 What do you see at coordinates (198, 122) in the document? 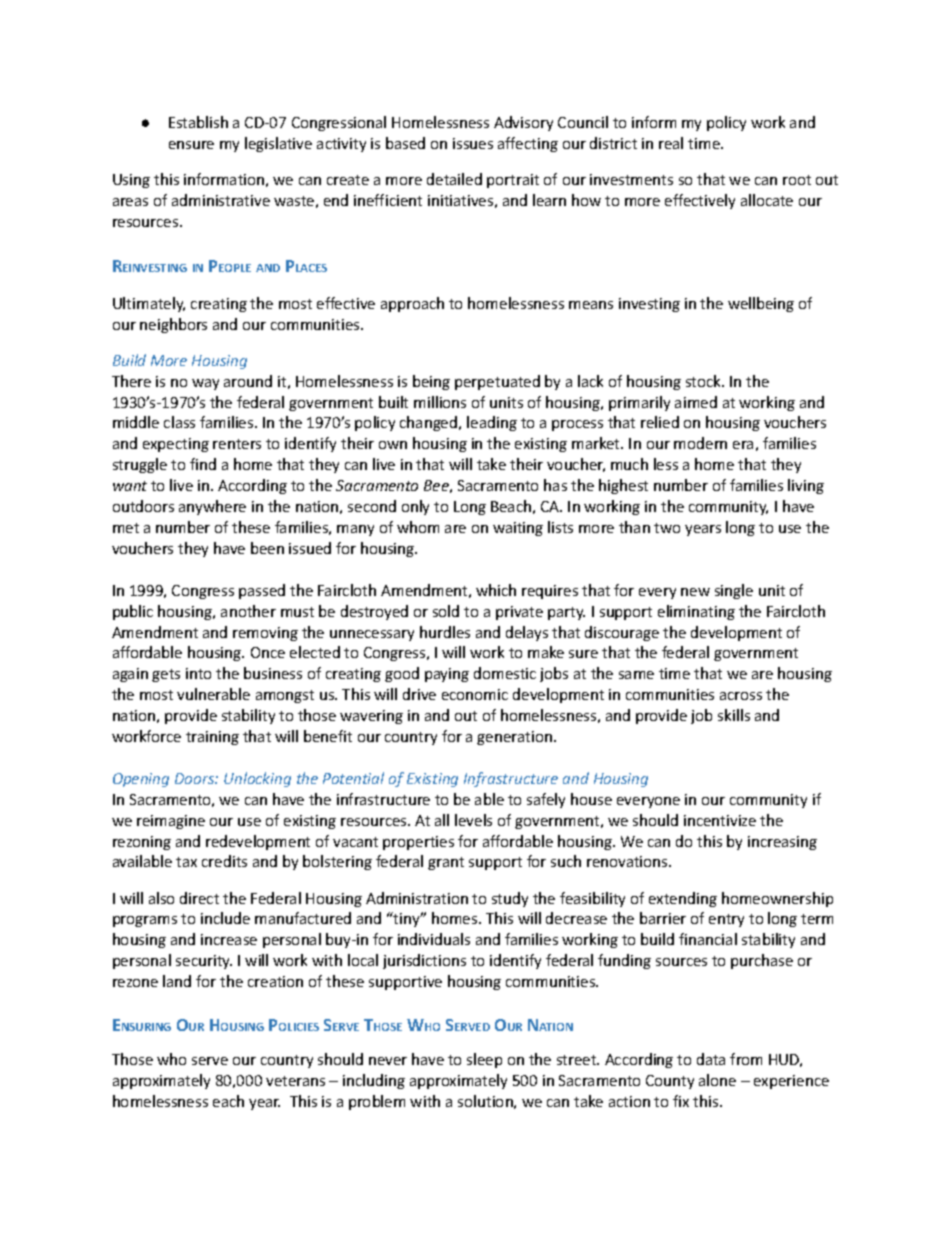
I see `Establish` at bounding box center [198, 122].
